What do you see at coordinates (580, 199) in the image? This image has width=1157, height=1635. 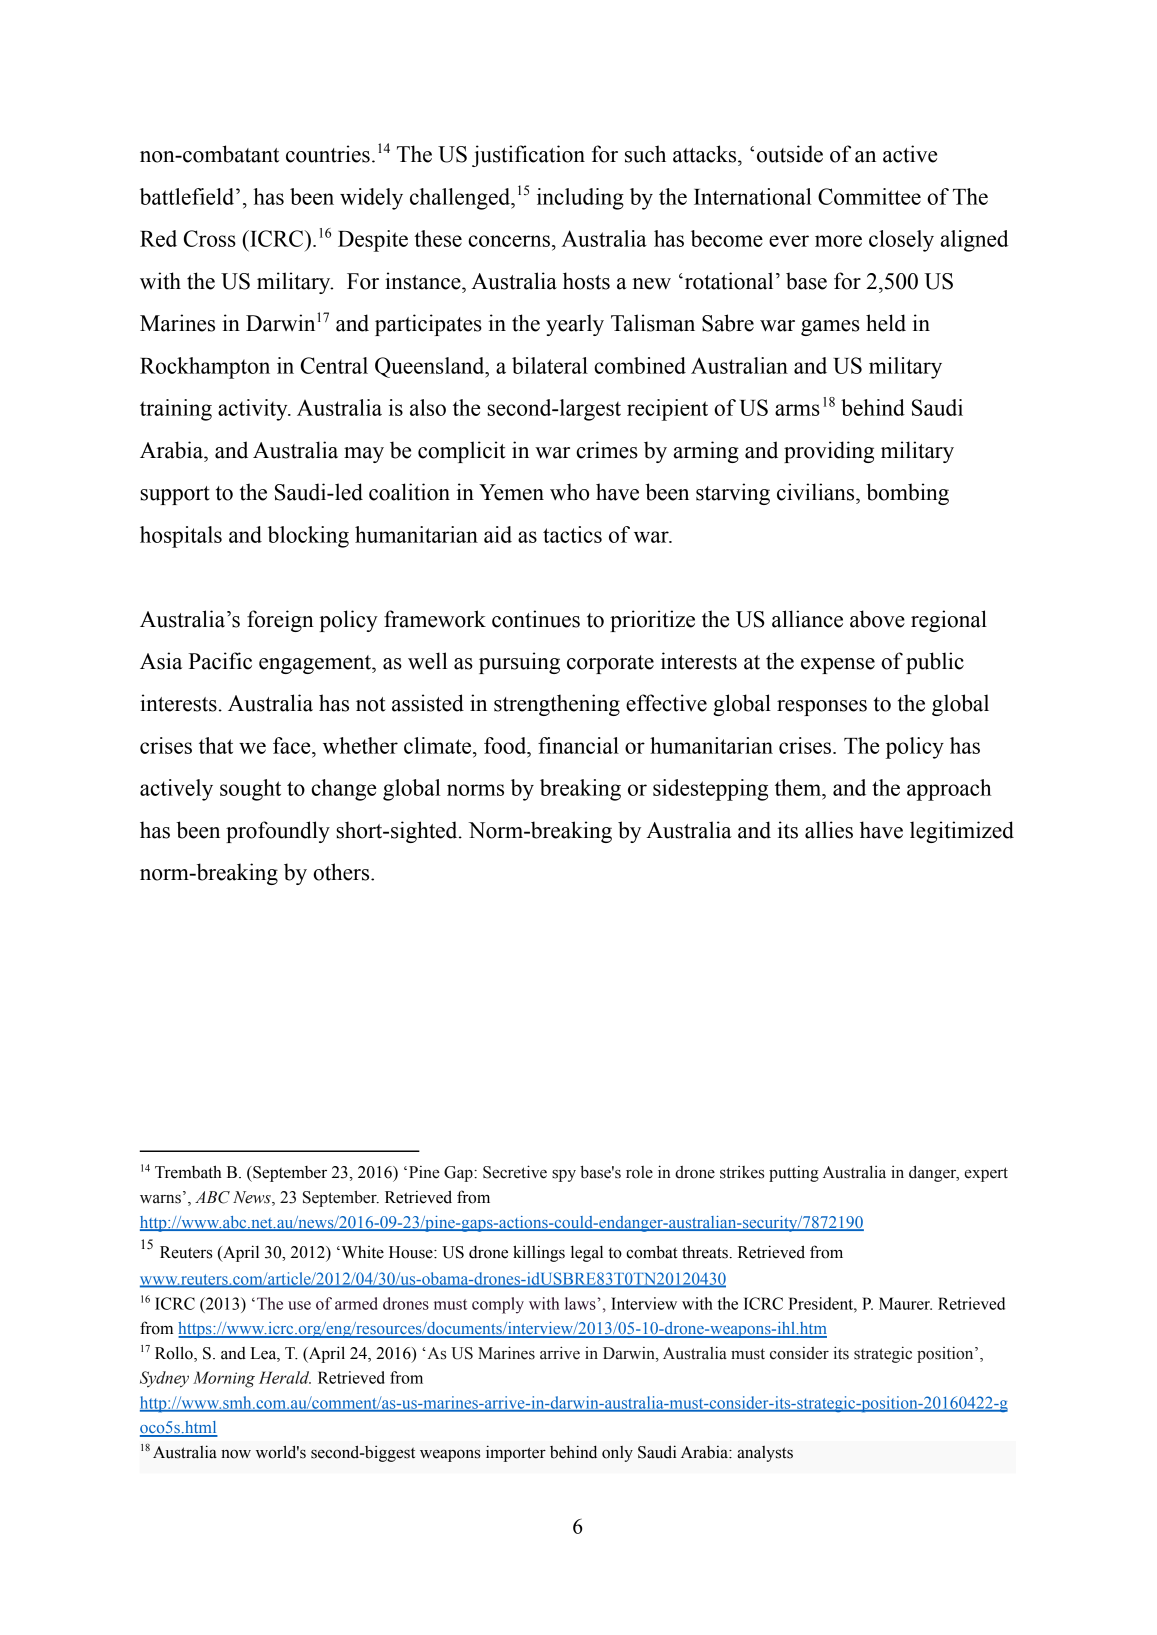 I see `including` at bounding box center [580, 199].
